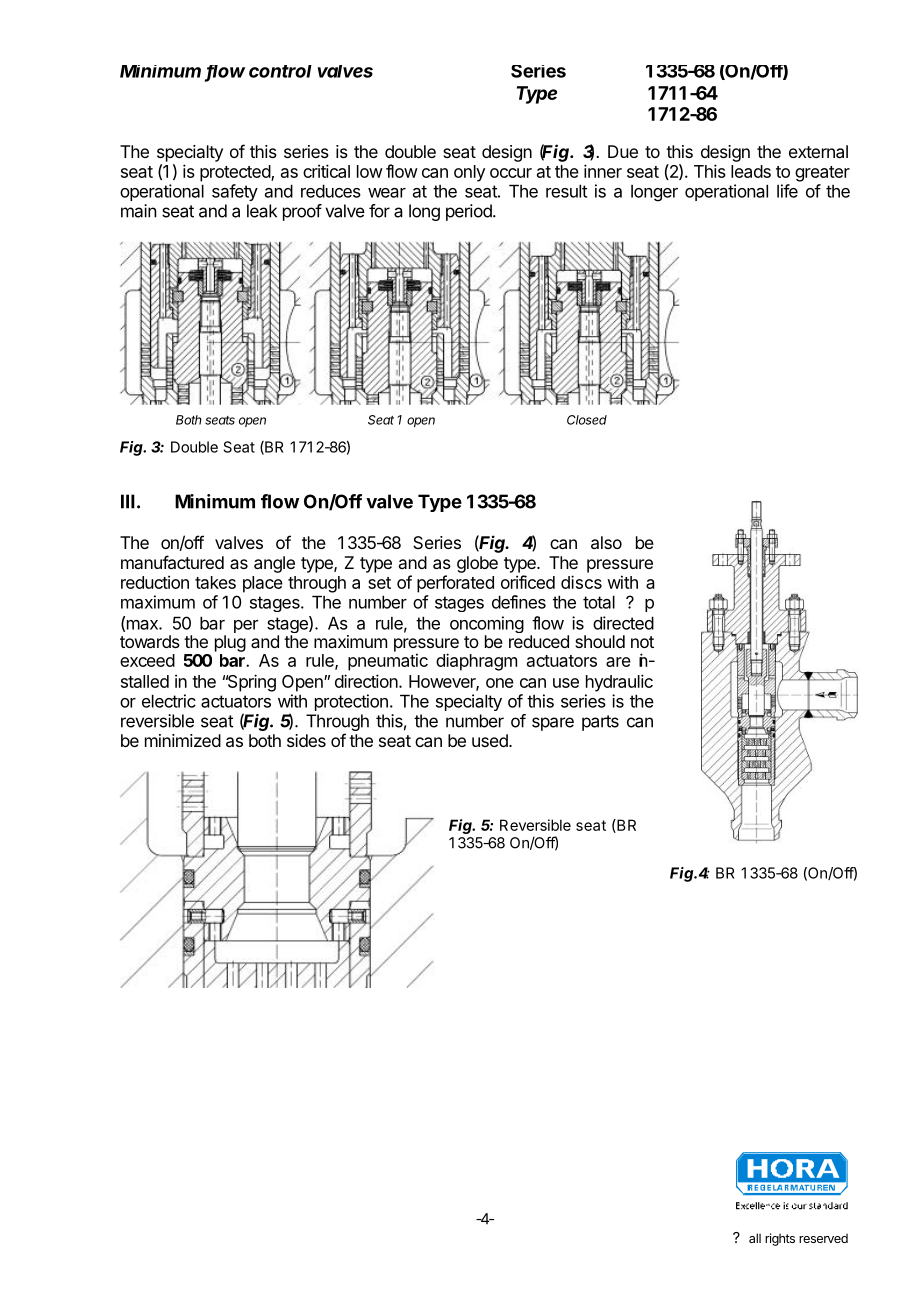 Image resolution: width=924 pixels, height=1307 pixels. What do you see at coordinates (477, 564) in the image?
I see `globe` at bounding box center [477, 564].
